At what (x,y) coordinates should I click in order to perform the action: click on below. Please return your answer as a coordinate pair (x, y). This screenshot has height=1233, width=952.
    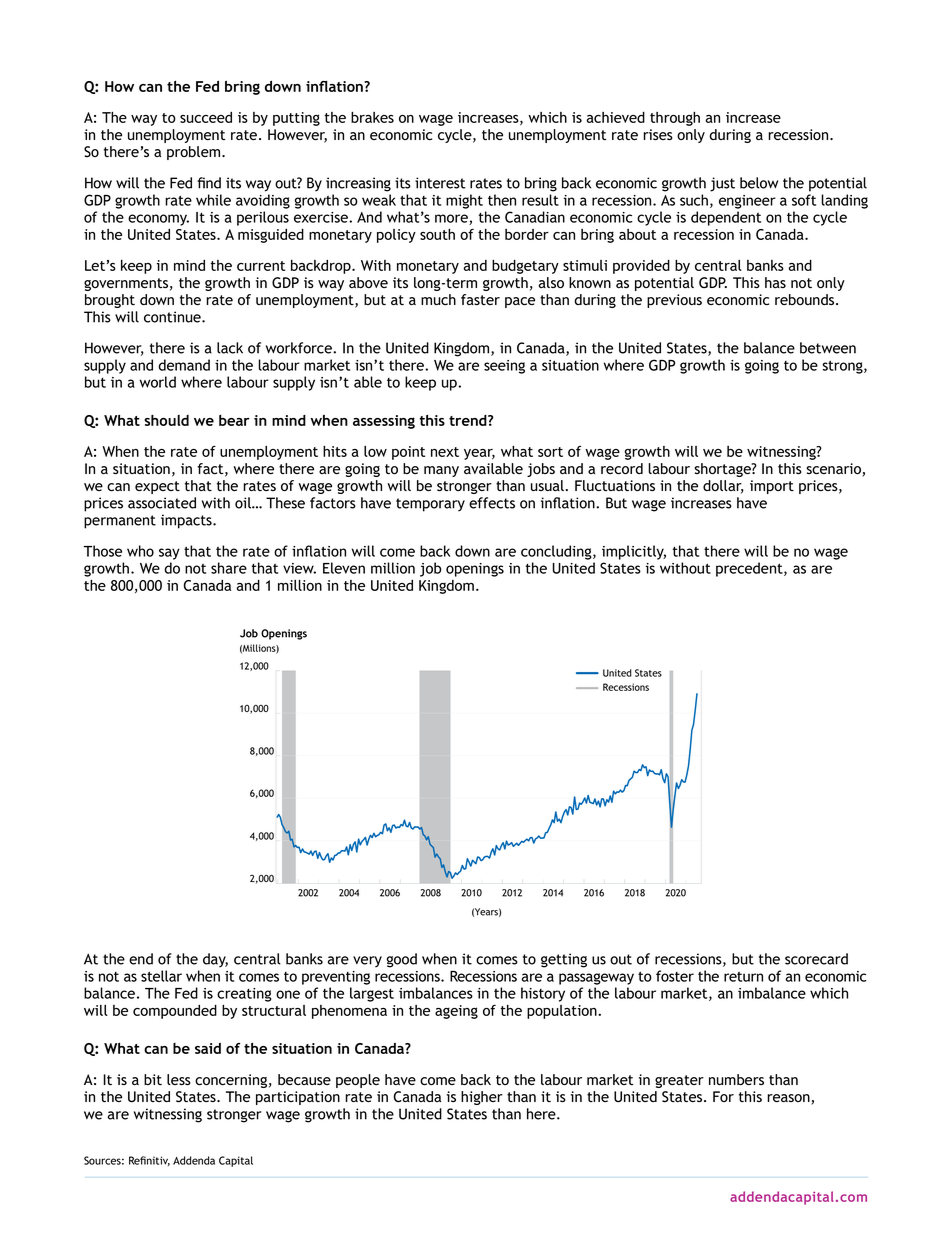
    Looking at the image, I should click on (759, 183).
